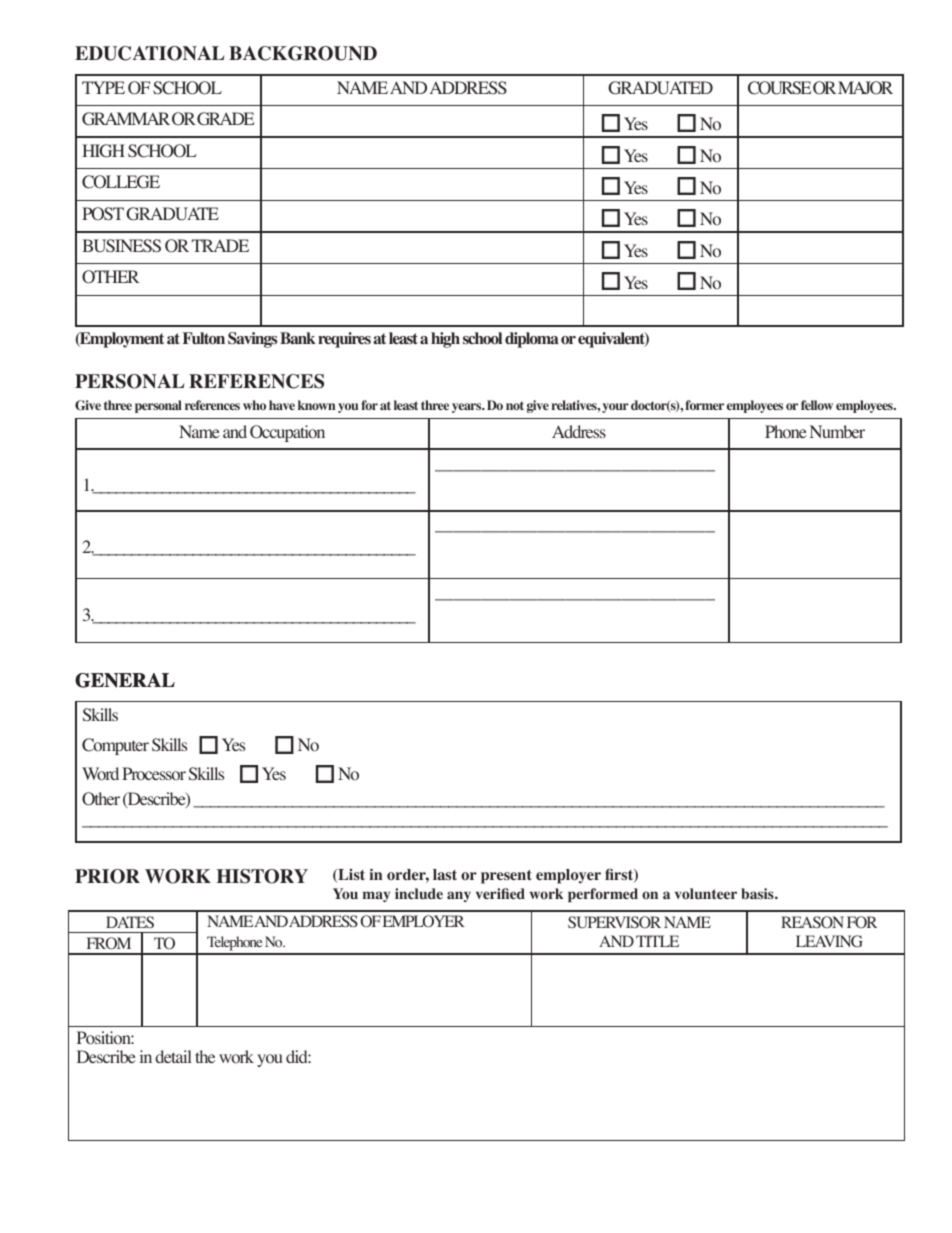  What do you see at coordinates (287, 433) in the page?
I see `Occupation` at bounding box center [287, 433].
